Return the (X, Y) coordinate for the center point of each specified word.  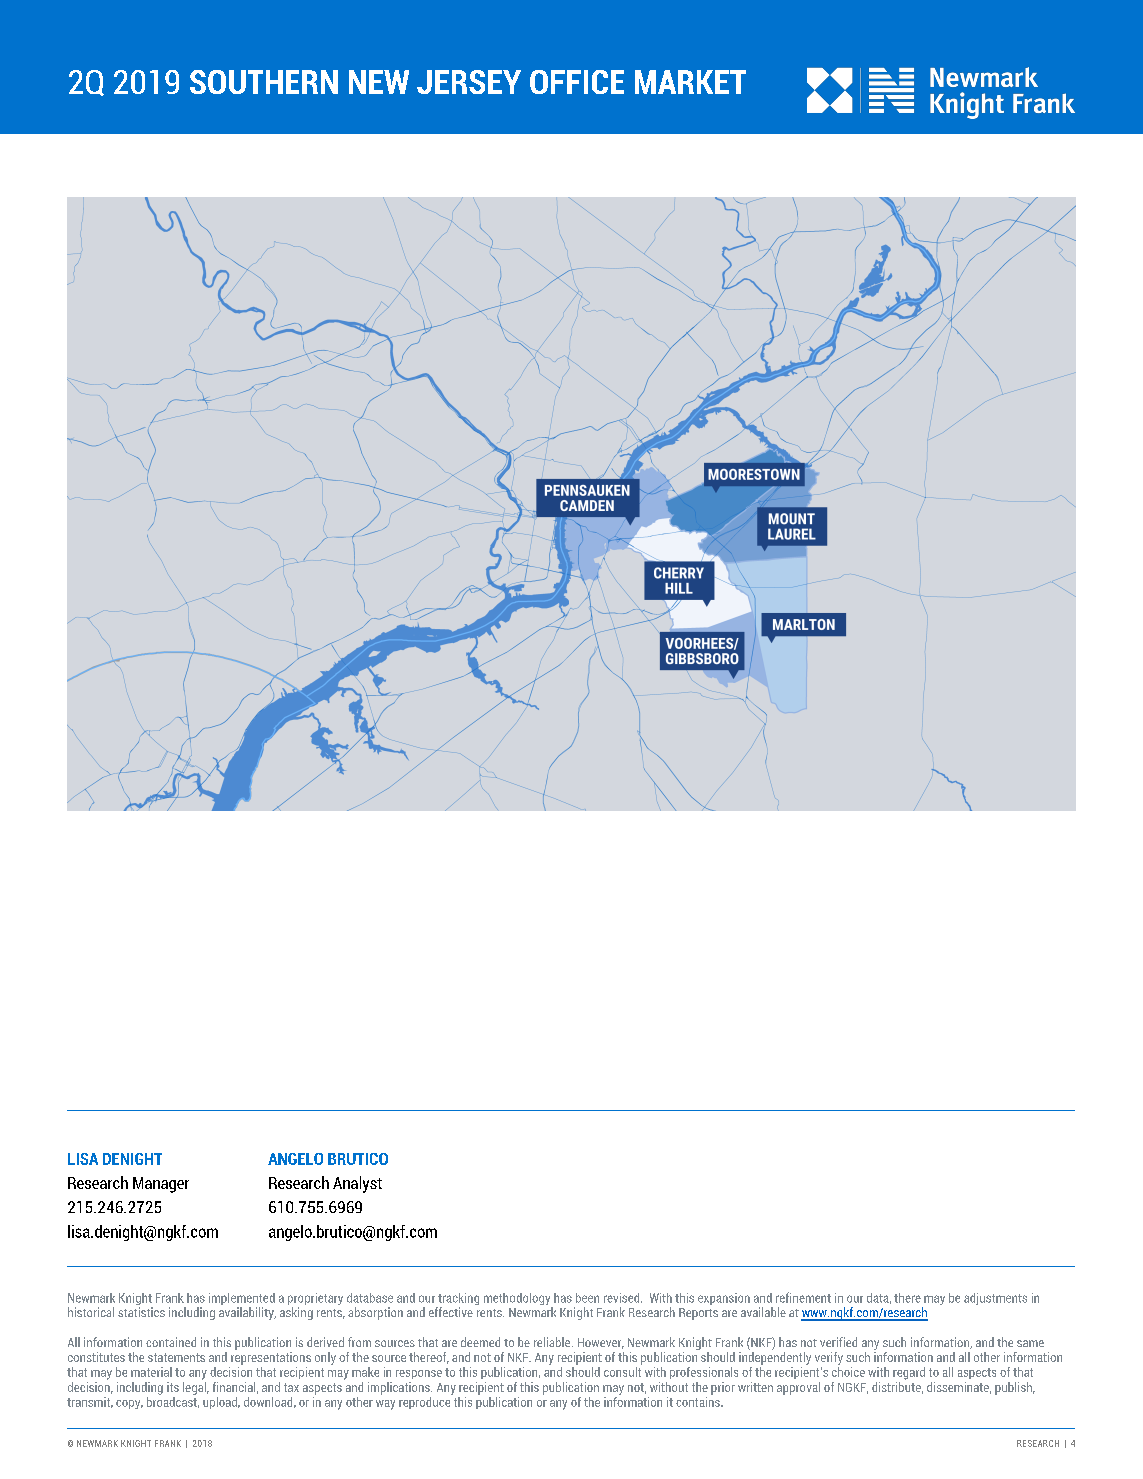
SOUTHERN (264, 82)
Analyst (357, 1184)
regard (909, 1373)
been (587, 1298)
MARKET (690, 82)
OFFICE (577, 82)
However (601, 1343)
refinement (803, 1297)
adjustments (995, 1299)
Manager (161, 1185)
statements (176, 1357)
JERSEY (469, 82)
